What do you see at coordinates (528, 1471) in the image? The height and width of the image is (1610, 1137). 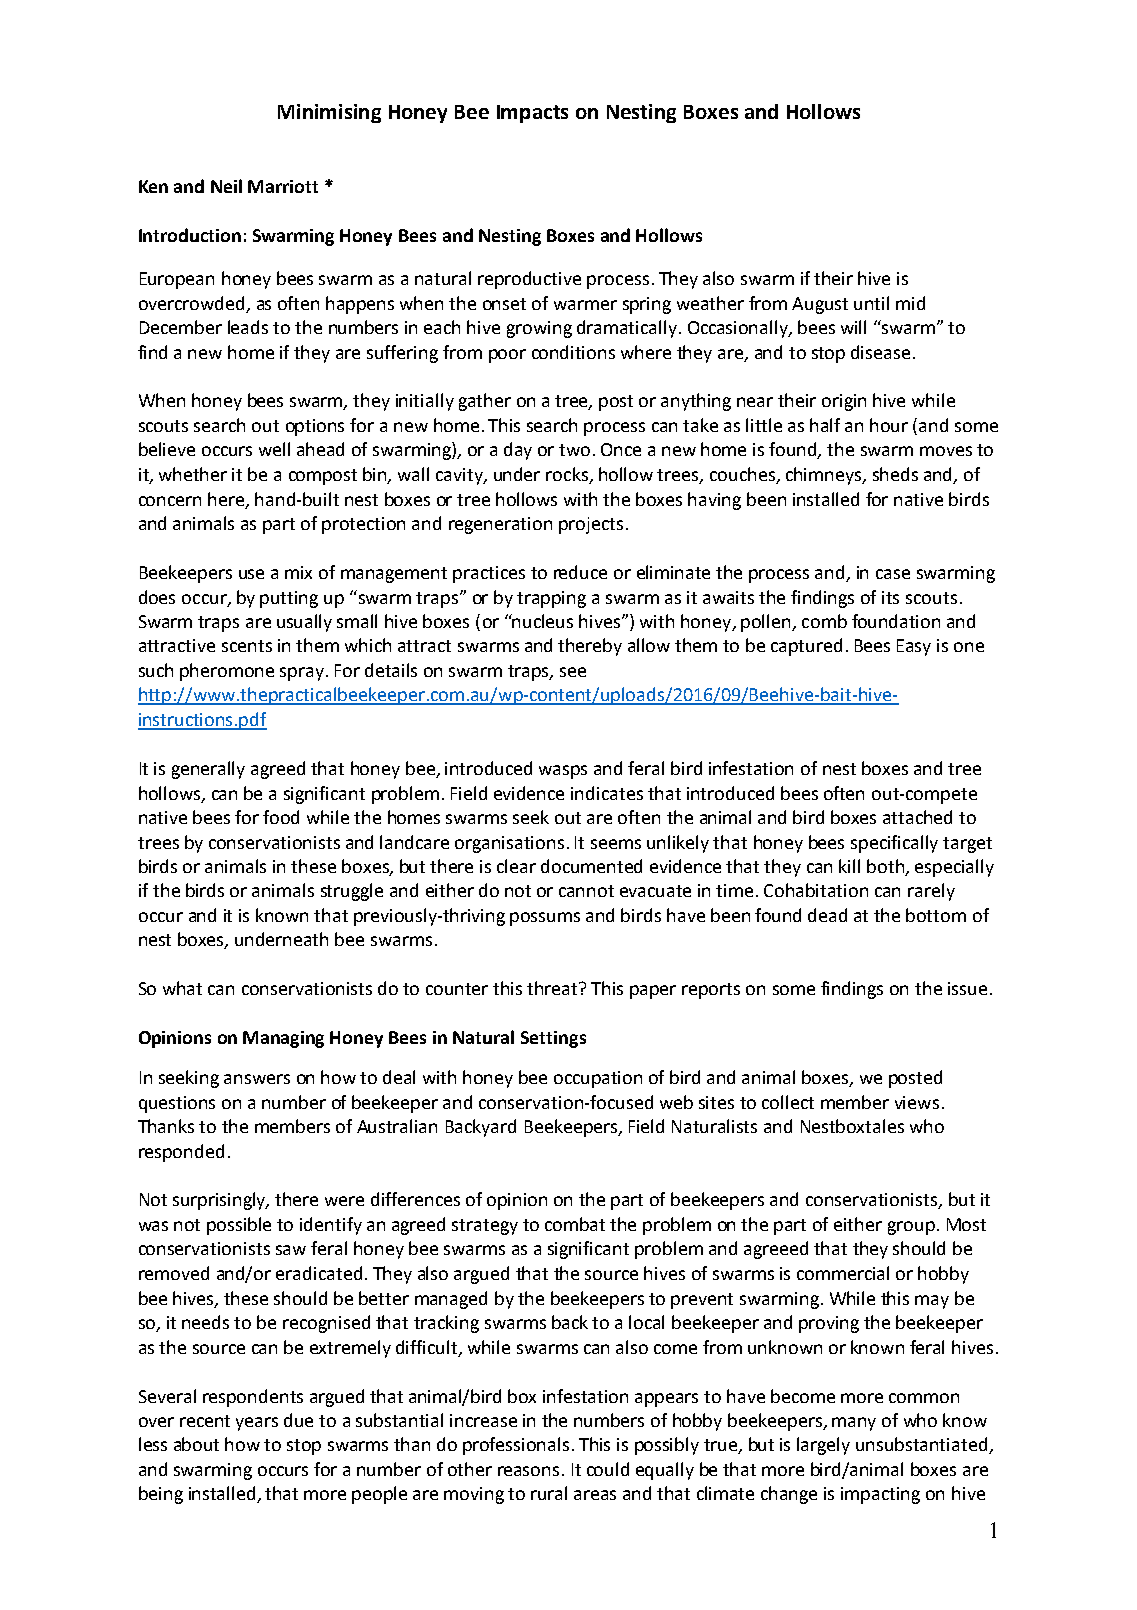 I see `reasons` at bounding box center [528, 1471].
